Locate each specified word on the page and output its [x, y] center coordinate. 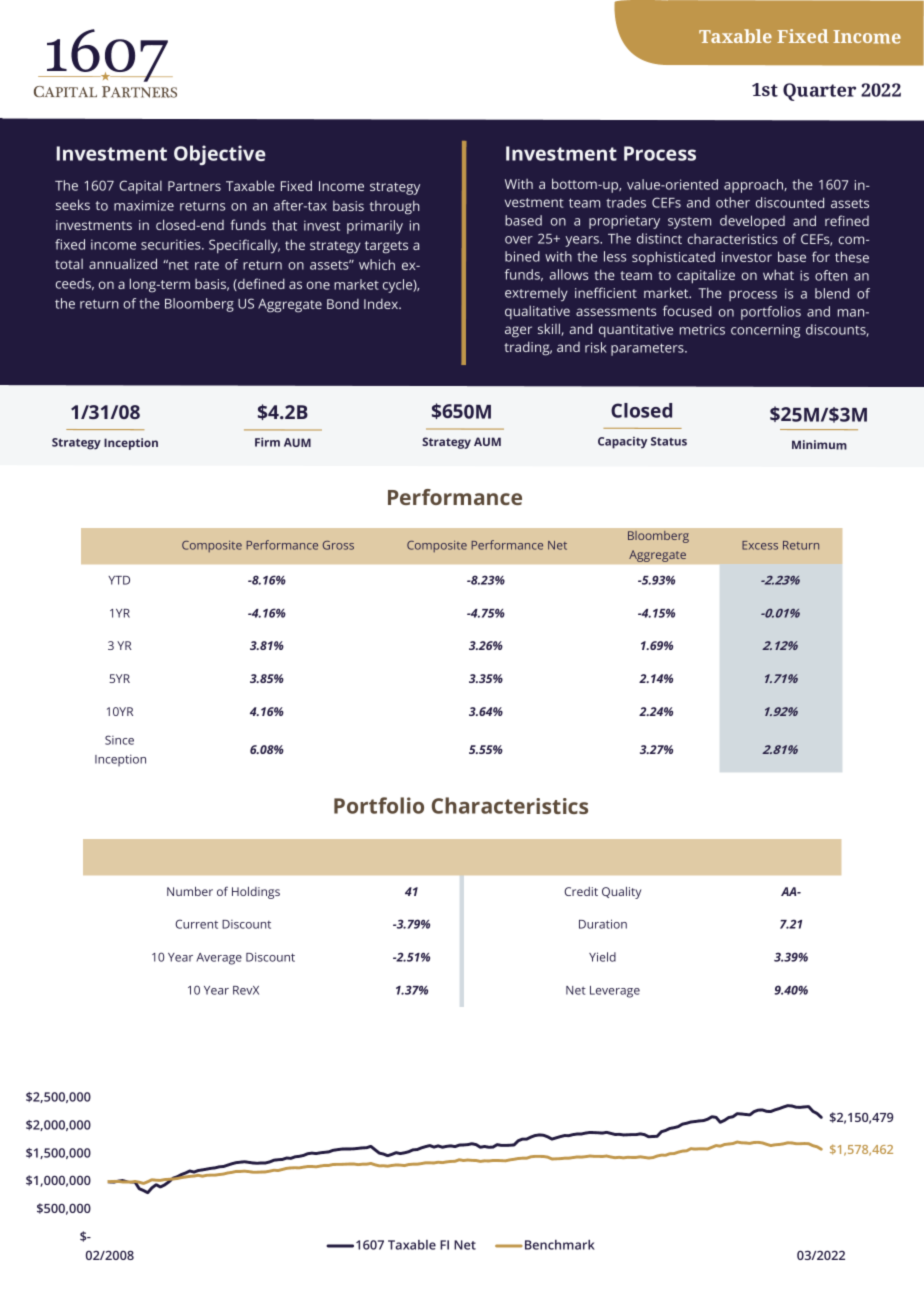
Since [119, 740]
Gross [338, 545]
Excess [760, 545]
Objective [220, 155]
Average [219, 959]
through [395, 207]
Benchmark [558, 1245]
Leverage [615, 992]
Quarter [819, 92]
